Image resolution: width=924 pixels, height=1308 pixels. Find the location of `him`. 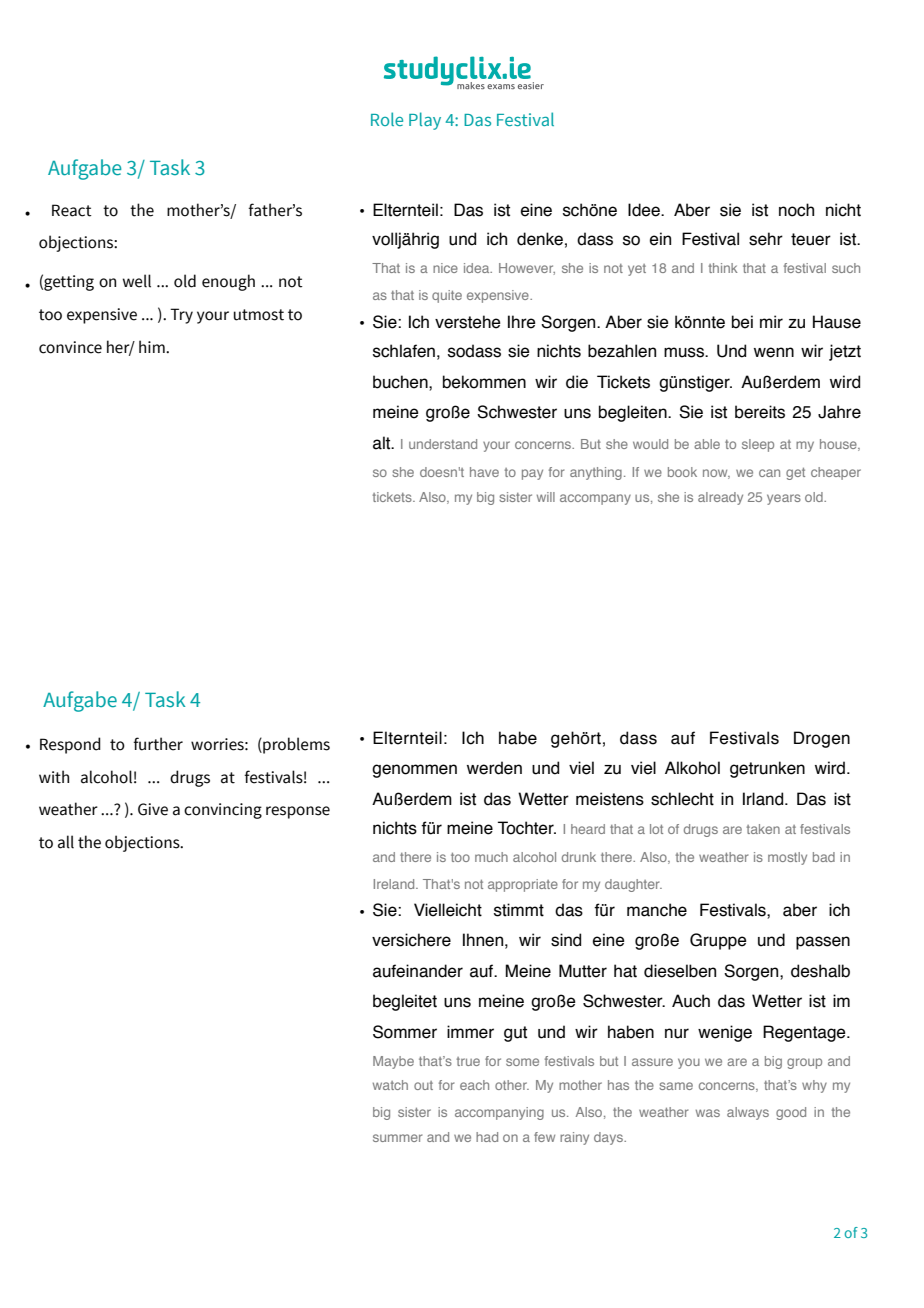

him is located at coordinates (153, 346).
